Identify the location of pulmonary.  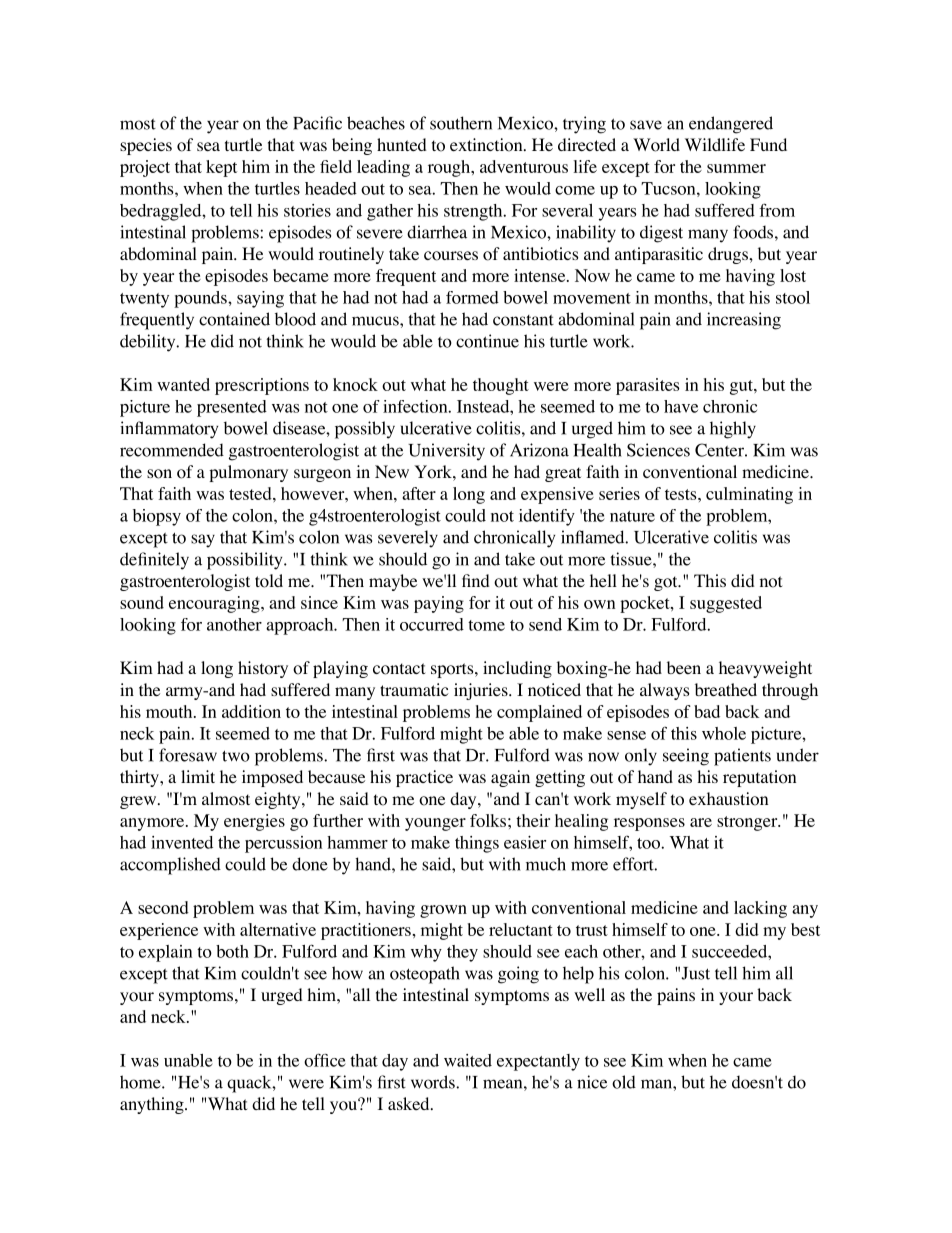
(248, 473).
